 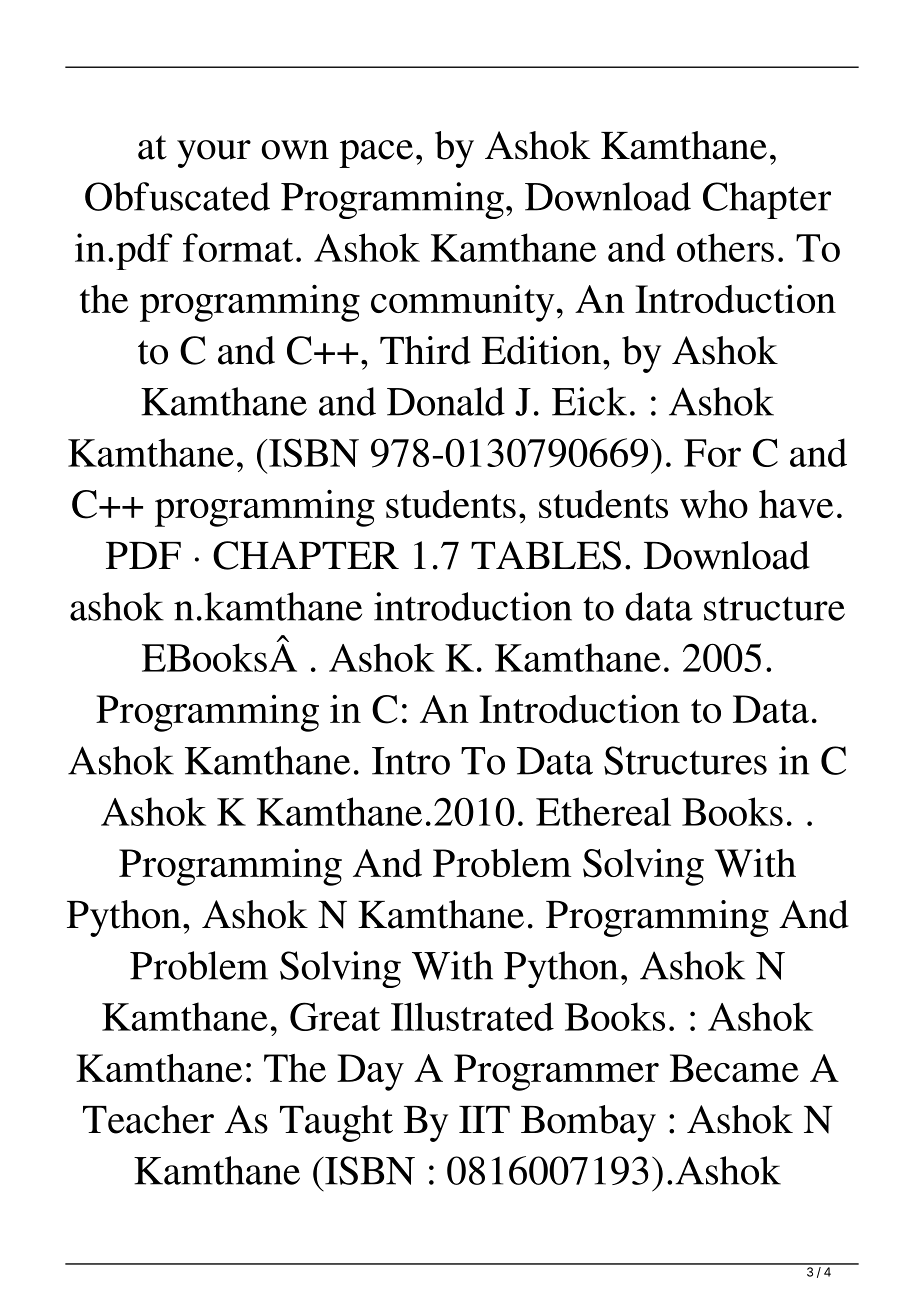 I want to click on Ethereal, so click(x=603, y=811).
